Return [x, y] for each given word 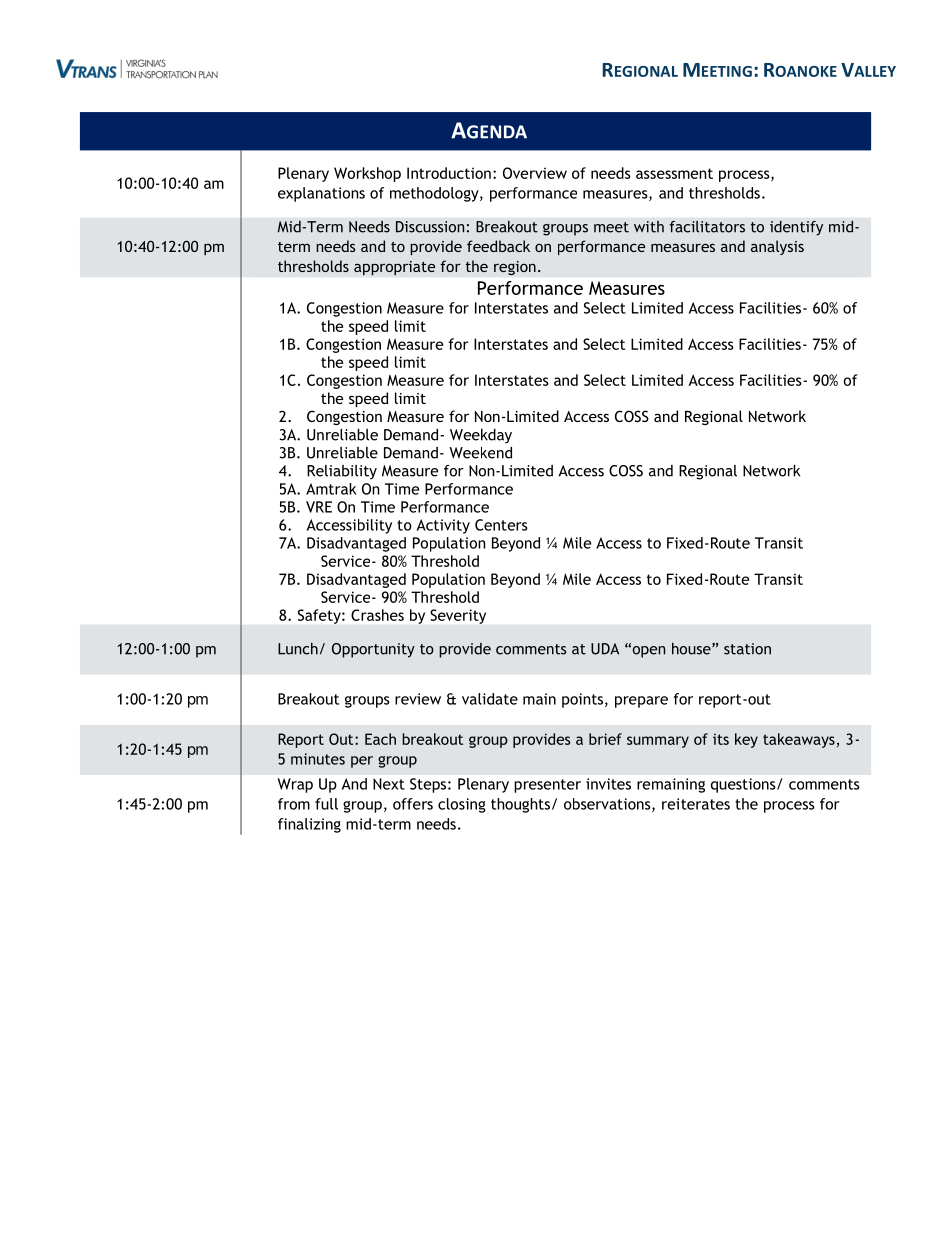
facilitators [707, 227]
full [326, 804]
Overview [535, 173]
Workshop [367, 174]
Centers [501, 525]
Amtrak [331, 489]
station [747, 649]
